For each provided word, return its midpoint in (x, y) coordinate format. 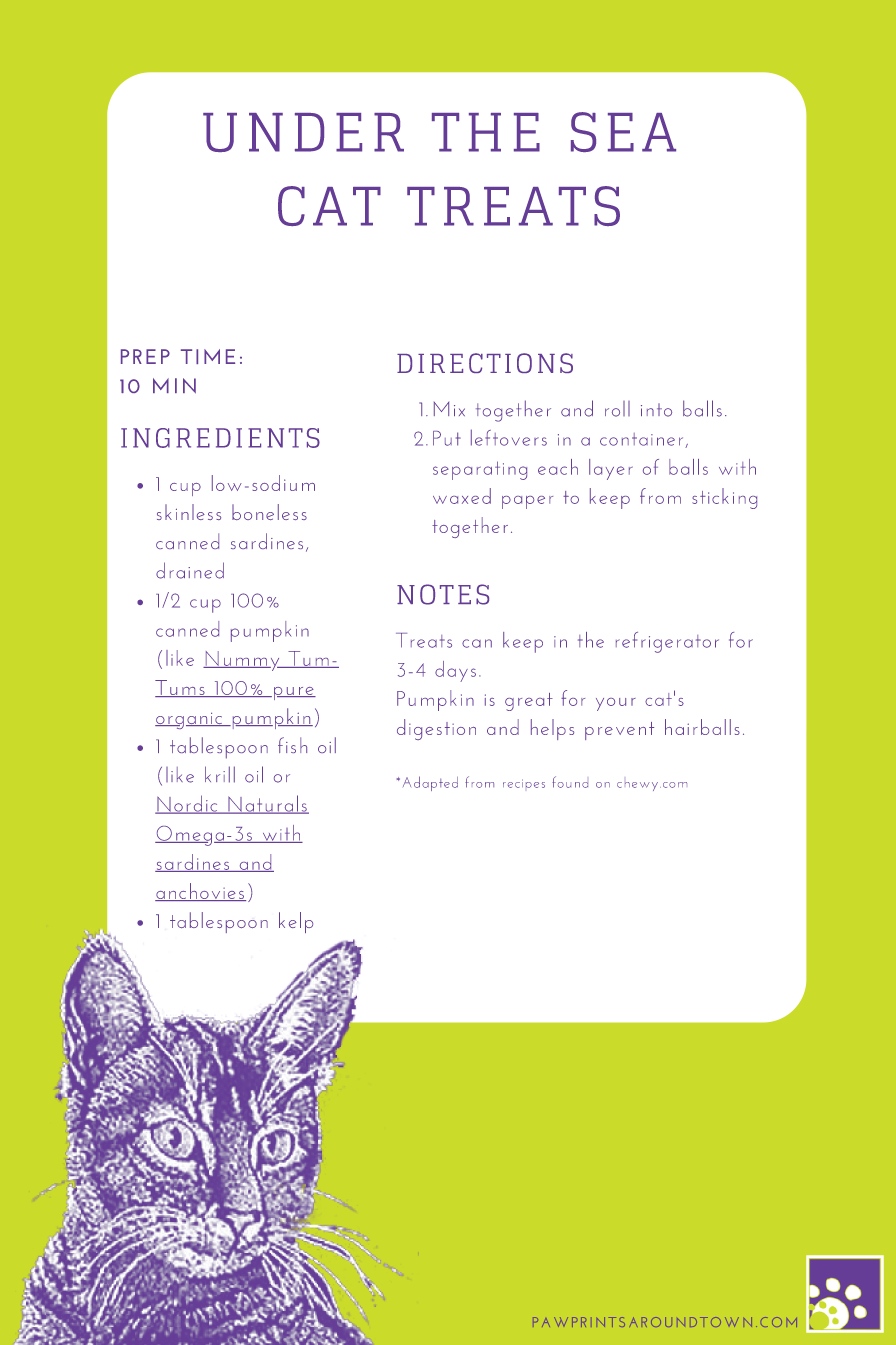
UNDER (303, 132)
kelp (296, 922)
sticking (724, 498)
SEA (623, 132)
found (570, 782)
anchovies (200, 892)
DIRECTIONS (485, 363)
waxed (462, 496)
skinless (189, 512)
